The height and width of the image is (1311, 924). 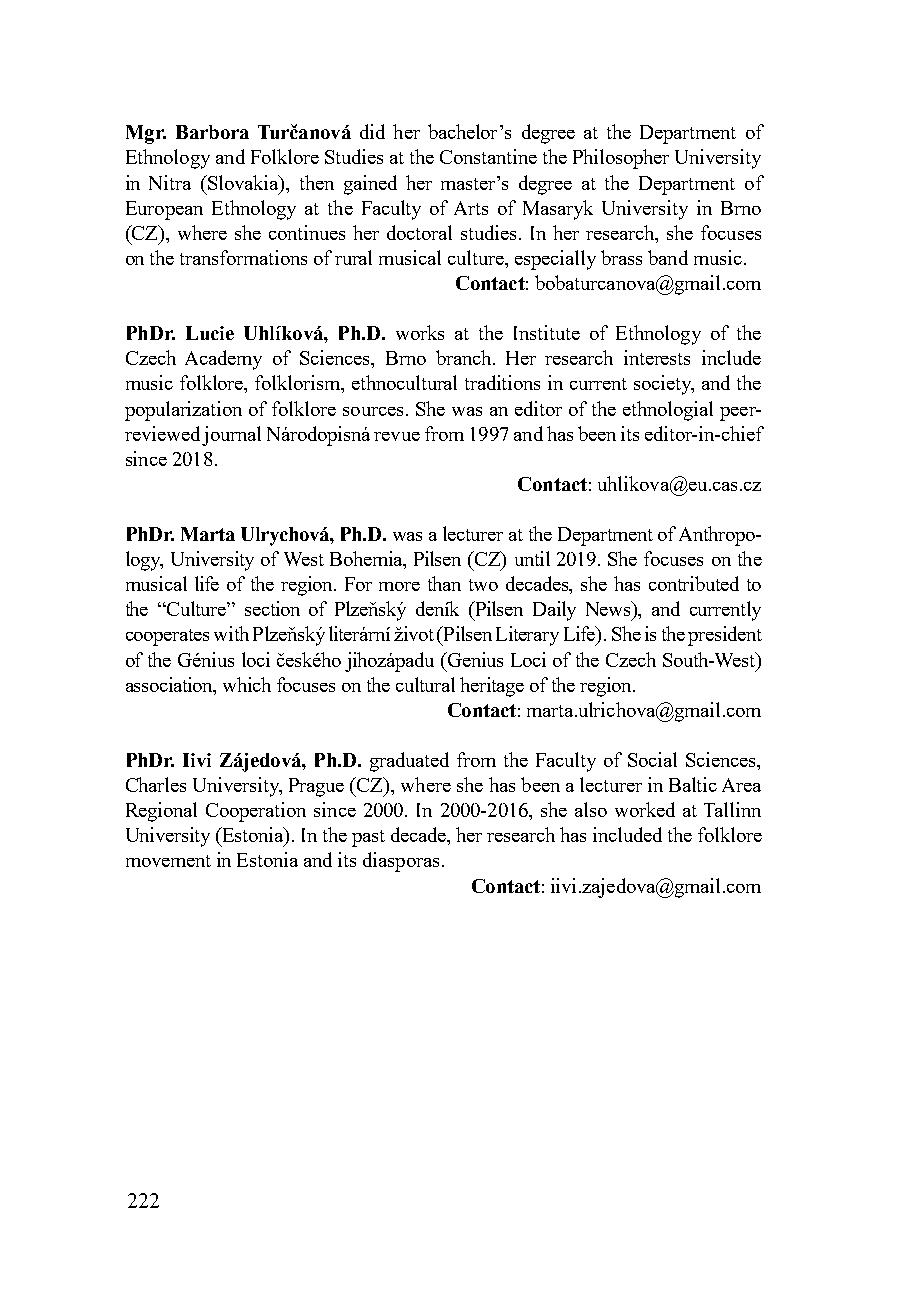 I want to click on Slovakia, so click(x=243, y=182).
